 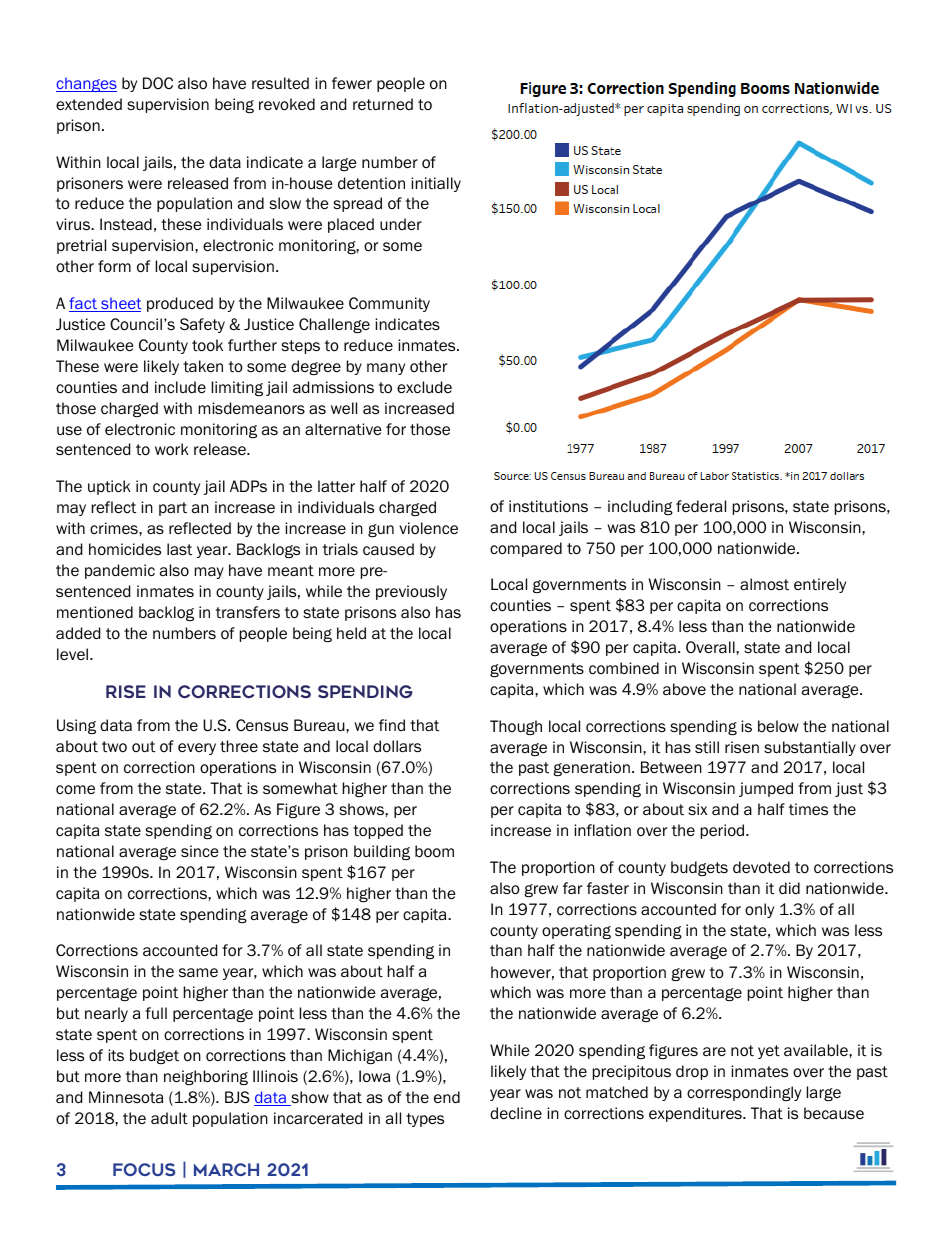 What do you see at coordinates (425, 1120) in the screenshot?
I see `types` at bounding box center [425, 1120].
